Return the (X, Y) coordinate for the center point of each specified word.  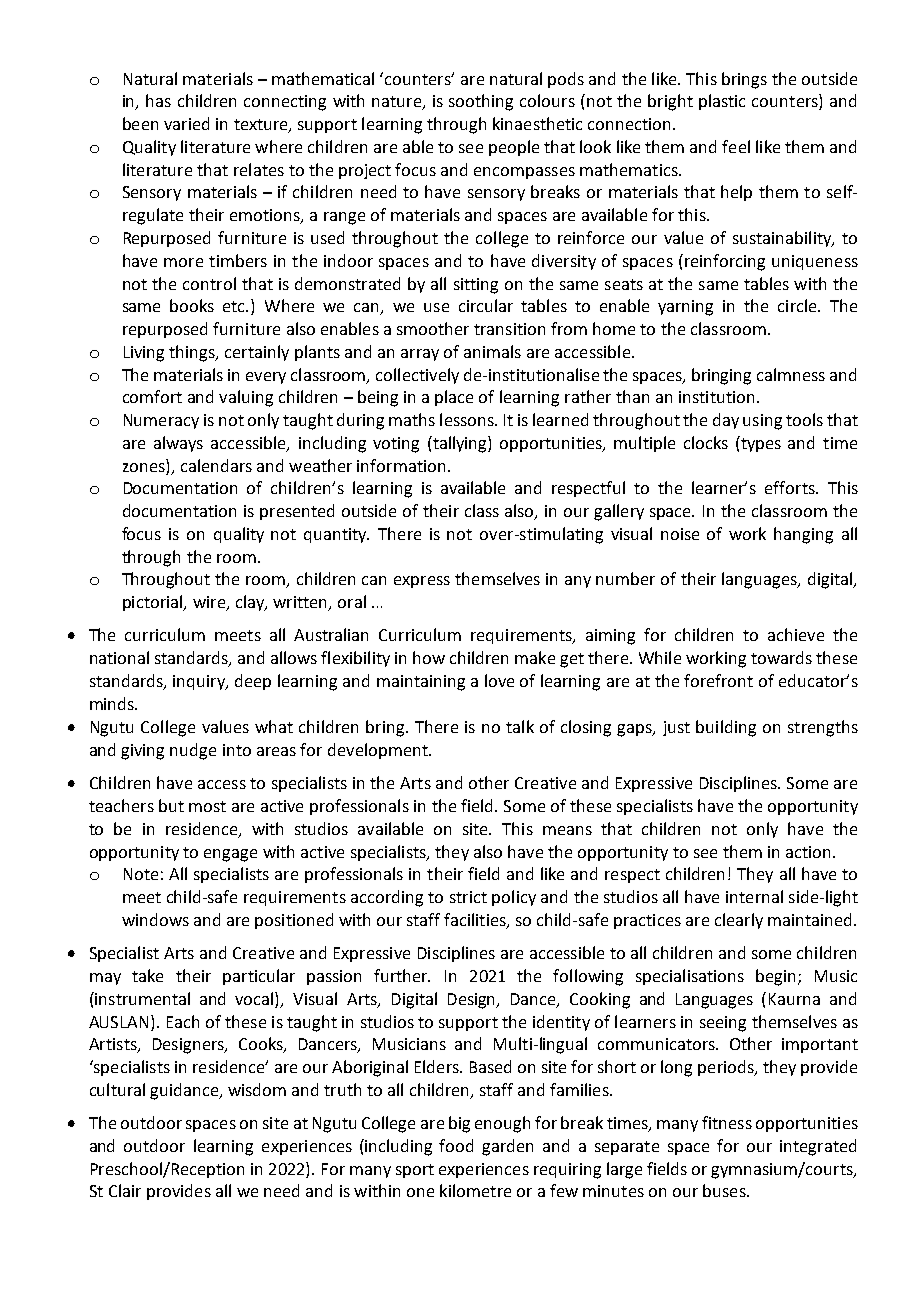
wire (210, 603)
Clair (125, 1190)
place (454, 398)
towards (781, 657)
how (429, 657)
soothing (481, 102)
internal (754, 896)
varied (186, 123)
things (193, 353)
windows (155, 919)
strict (468, 897)
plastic (722, 102)
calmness (791, 374)
